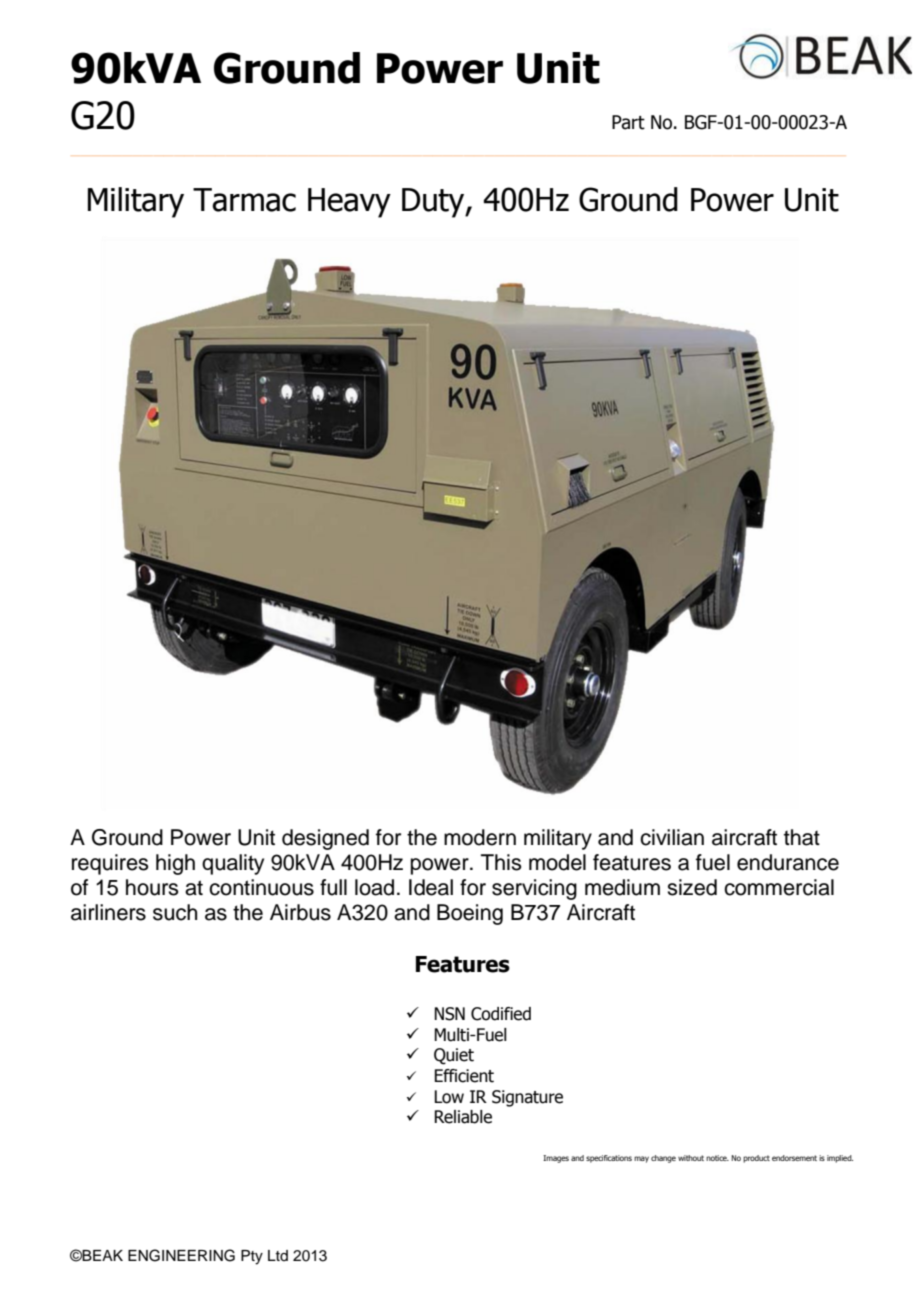 This document has width=924, height=1308. Describe the element at coordinates (556, 1159) in the document. I see `Images` at that location.
